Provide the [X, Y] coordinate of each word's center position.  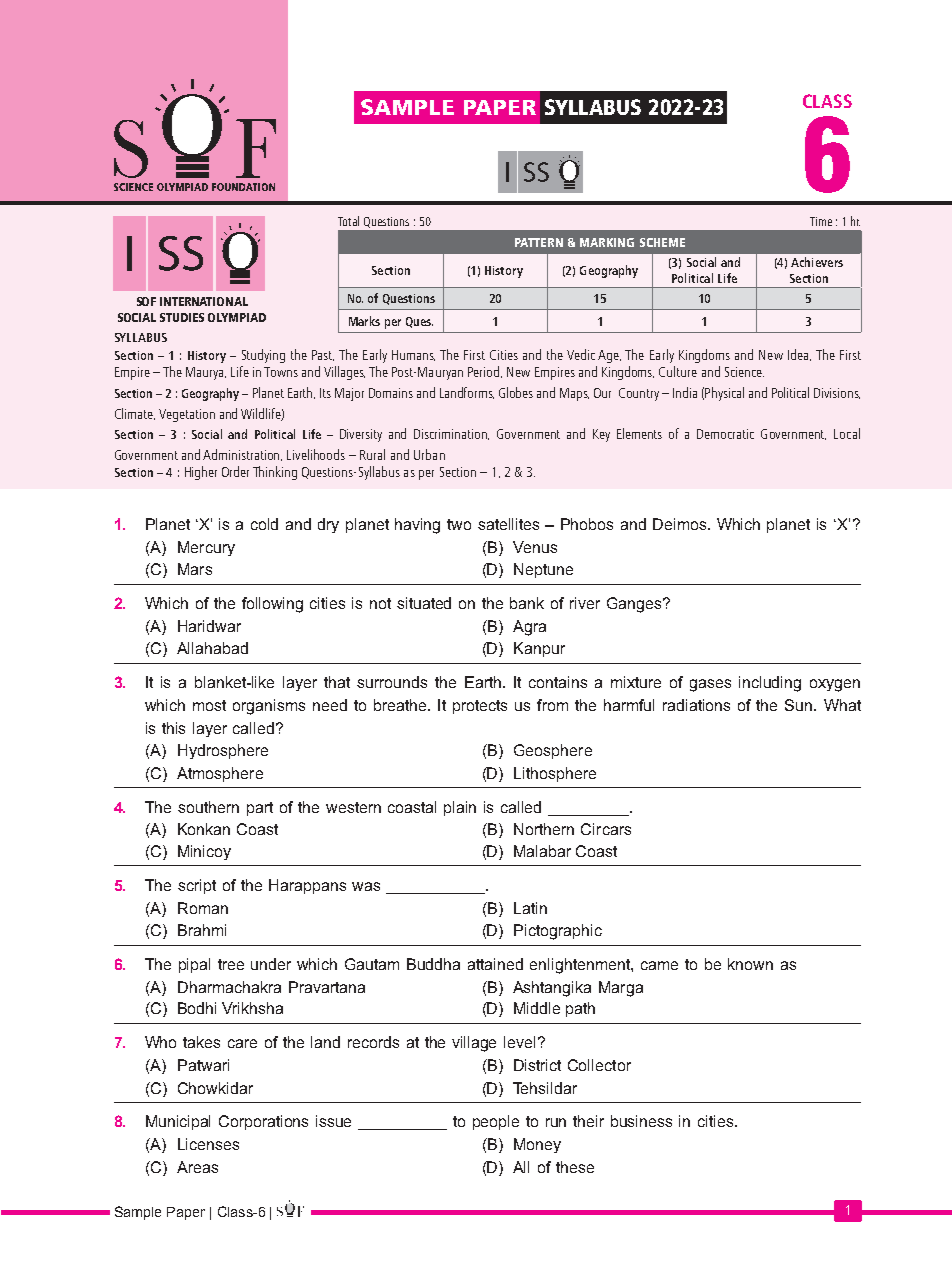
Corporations [263, 1122]
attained [495, 964]
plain [460, 808]
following [272, 605]
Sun [800, 705]
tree [231, 964]
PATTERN [539, 242]
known [750, 964]
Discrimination [451, 434]
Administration [242, 455]
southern [208, 807]
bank [527, 603]
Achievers [817, 262]
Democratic [725, 434]
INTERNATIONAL [204, 301]
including [770, 684]
